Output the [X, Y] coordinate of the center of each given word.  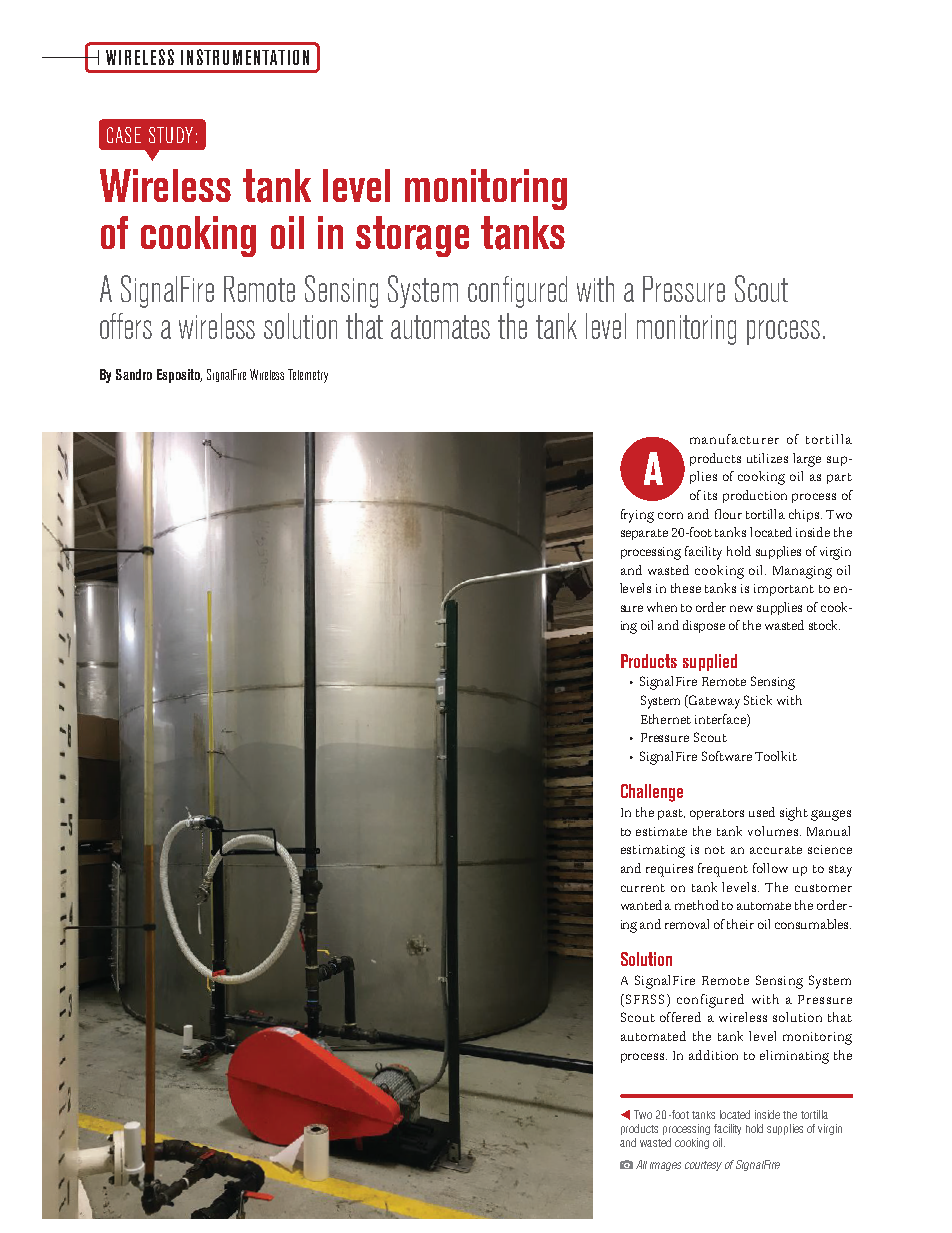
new [741, 608]
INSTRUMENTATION [245, 57]
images [665, 1166]
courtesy [703, 1166]
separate [644, 534]
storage [412, 236]
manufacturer [734, 439]
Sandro [134, 374]
